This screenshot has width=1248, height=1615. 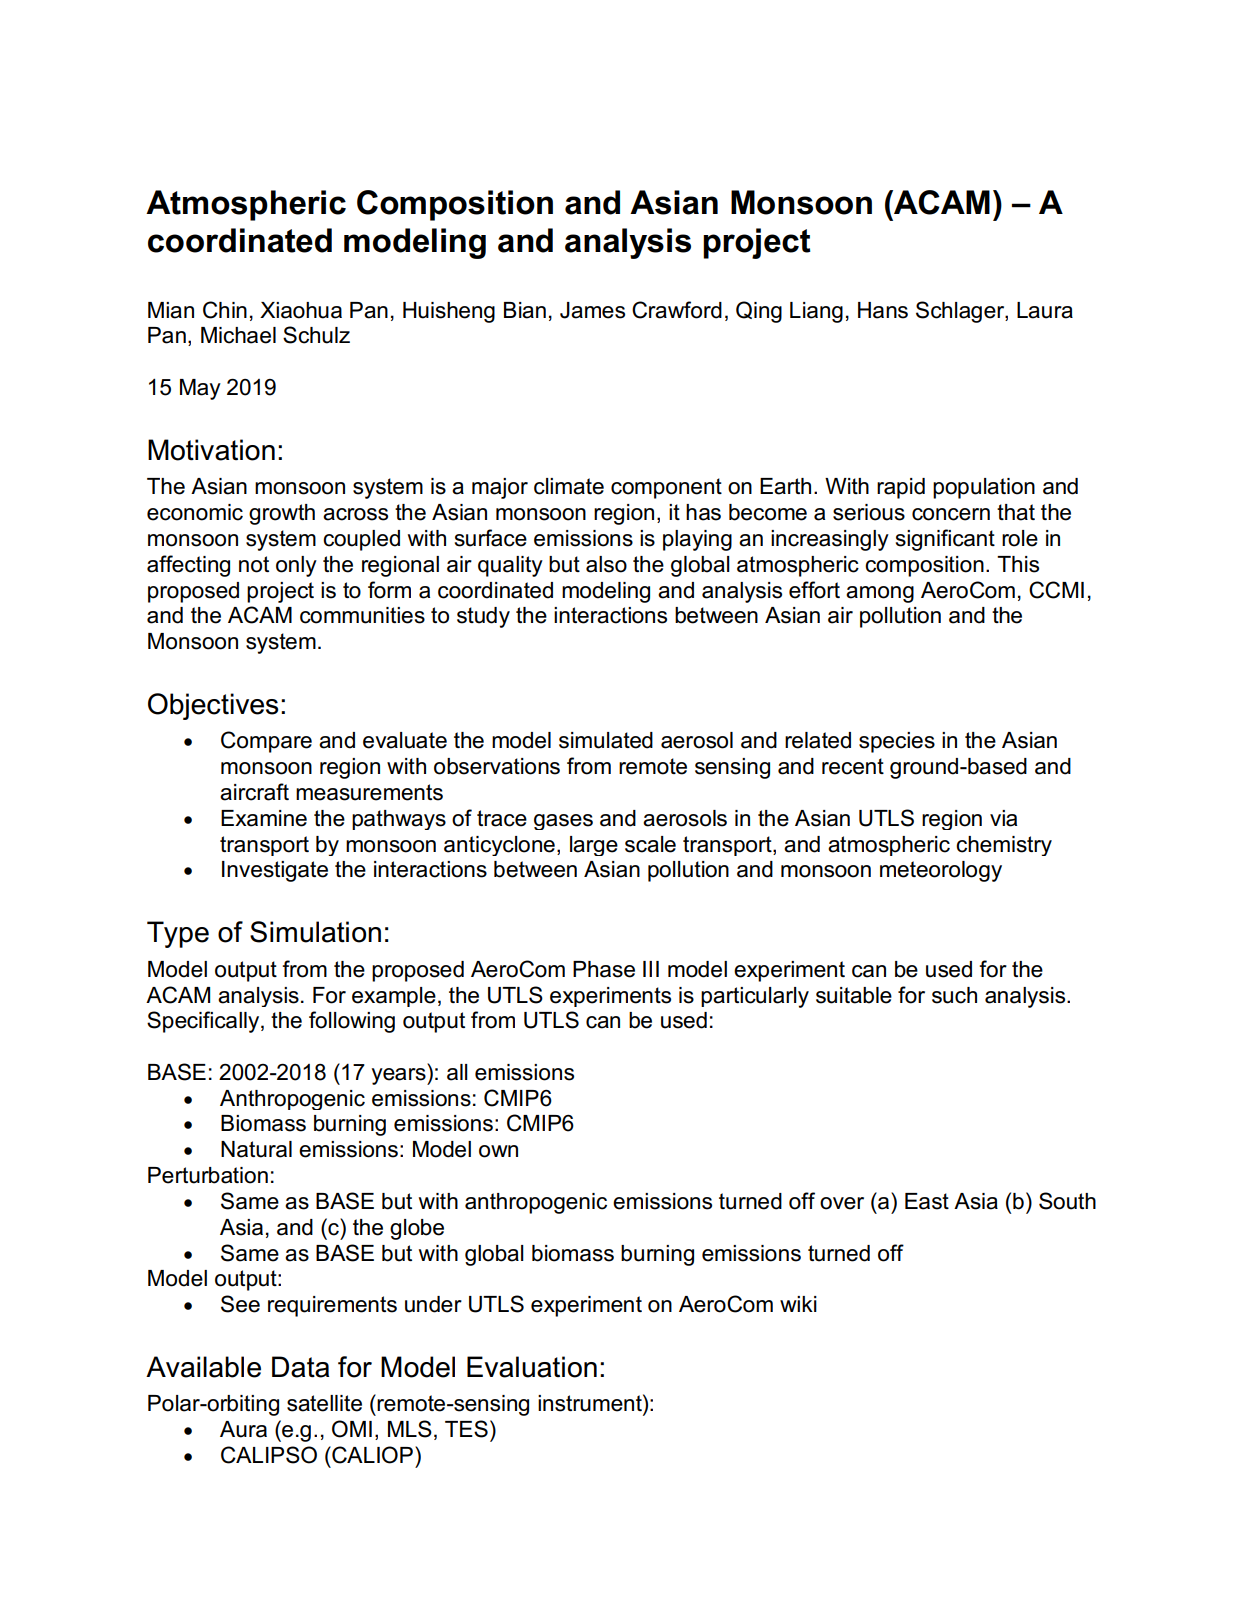 What do you see at coordinates (256, 1149) in the screenshot?
I see `Natural` at bounding box center [256, 1149].
